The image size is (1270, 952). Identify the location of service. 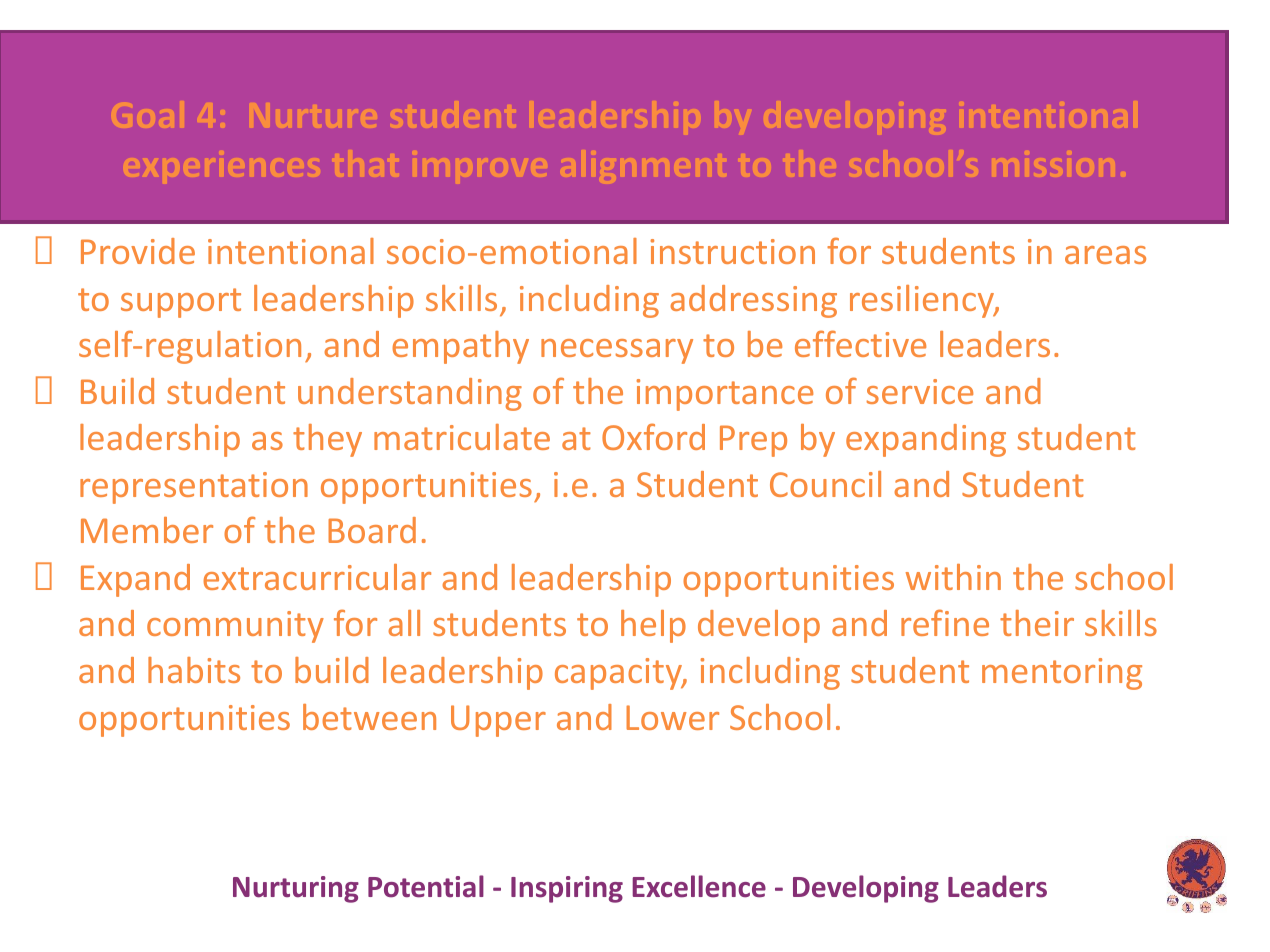
(920, 391).
